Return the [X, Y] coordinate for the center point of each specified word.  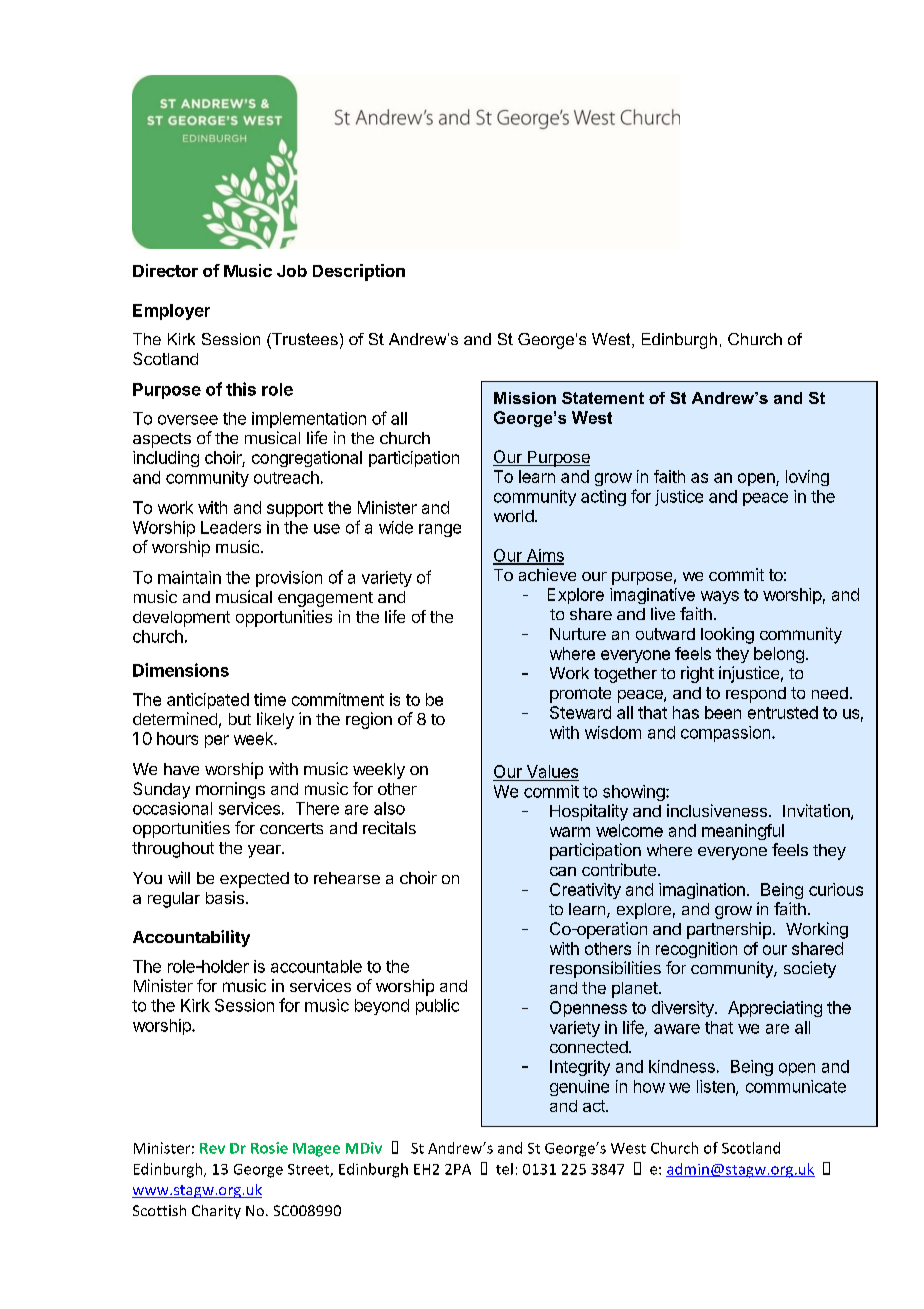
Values [552, 771]
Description [359, 272]
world [514, 516]
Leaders [231, 527]
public [437, 1007]
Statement [603, 398]
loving [807, 478]
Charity [216, 1212]
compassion [725, 734]
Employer [171, 312]
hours [177, 738]
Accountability [191, 938]
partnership [729, 930]
